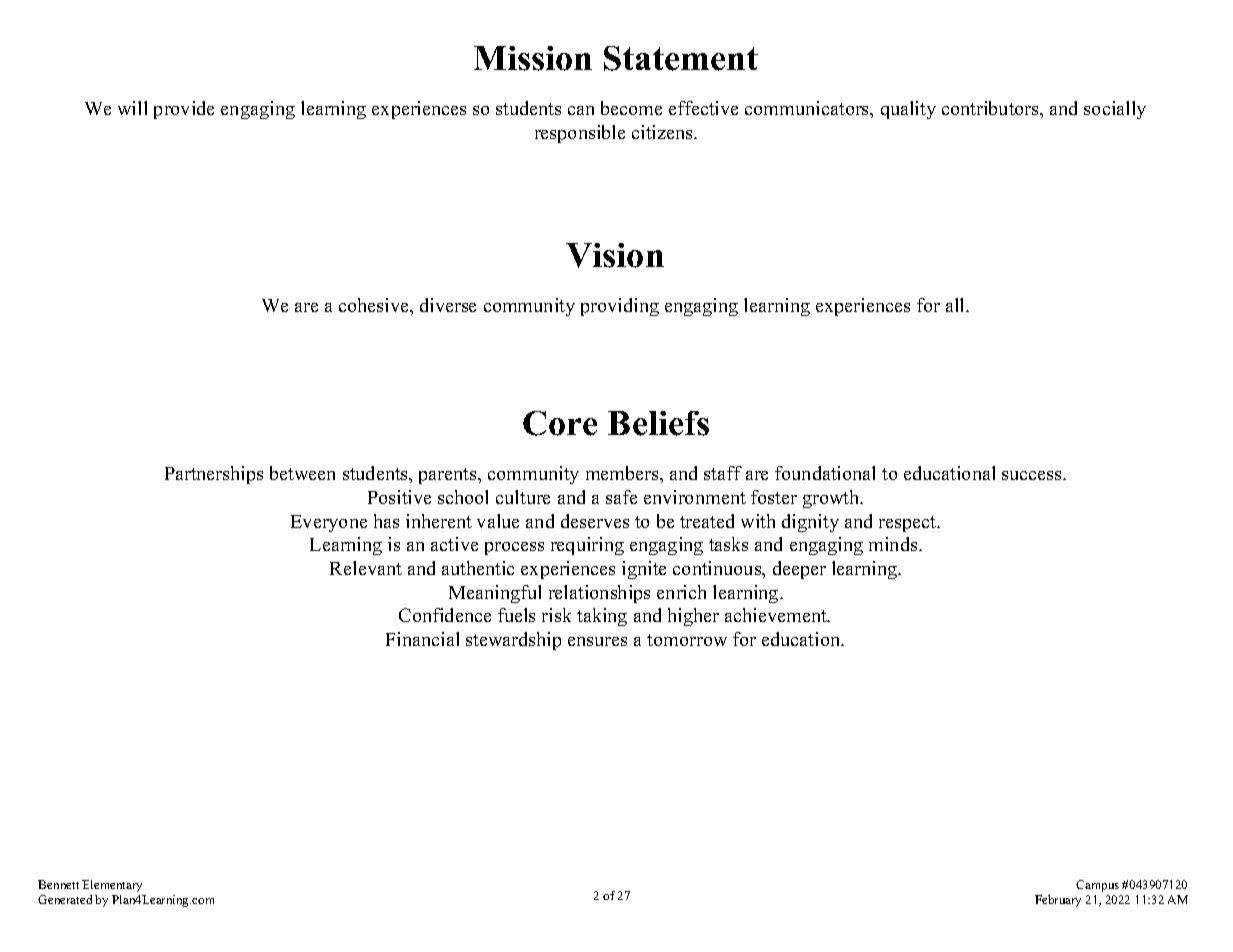 The image size is (1233, 952). What do you see at coordinates (581, 110) in the document?
I see `can` at bounding box center [581, 110].
